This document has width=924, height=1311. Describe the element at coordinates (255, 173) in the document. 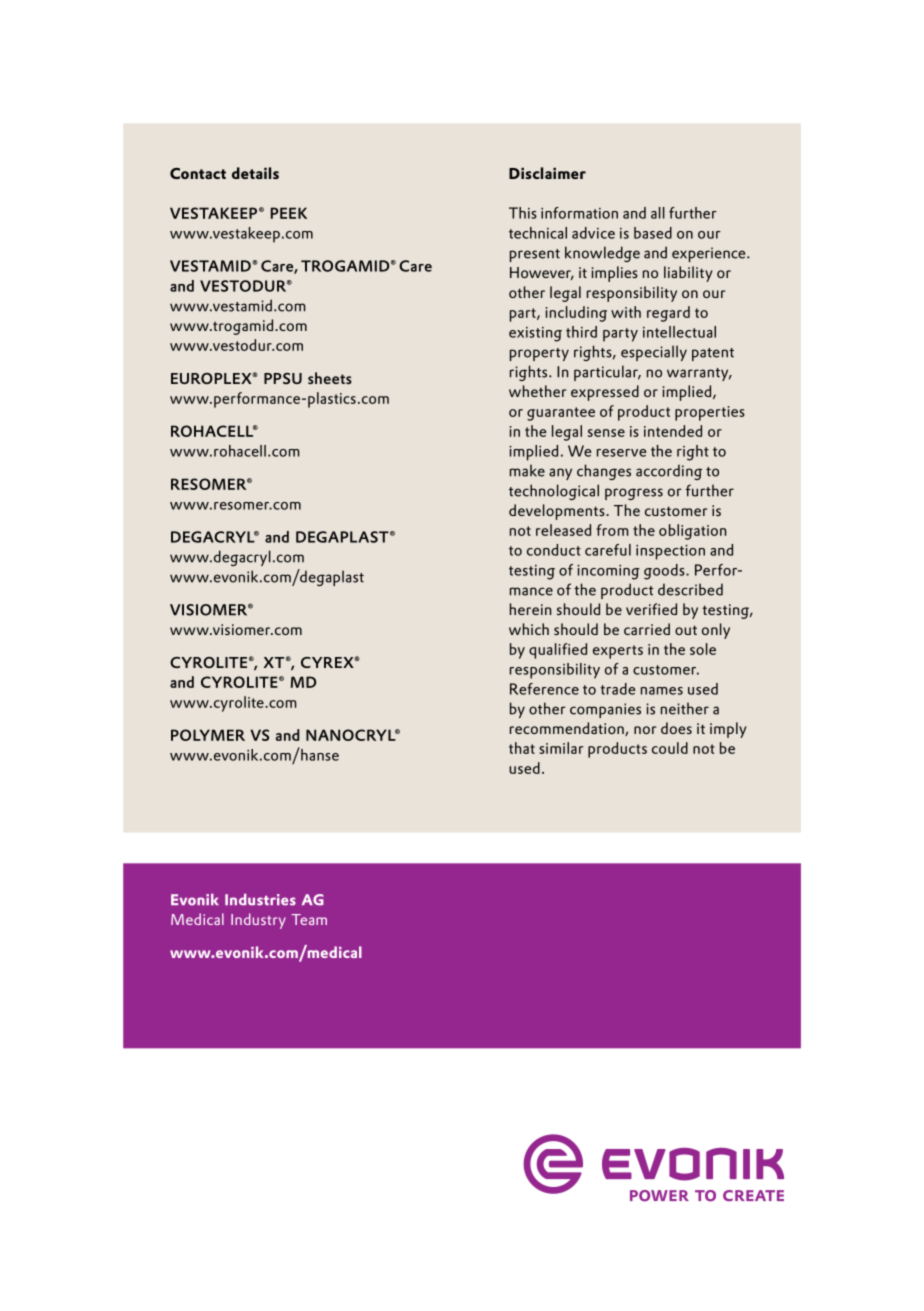

I see `details` at that location.
